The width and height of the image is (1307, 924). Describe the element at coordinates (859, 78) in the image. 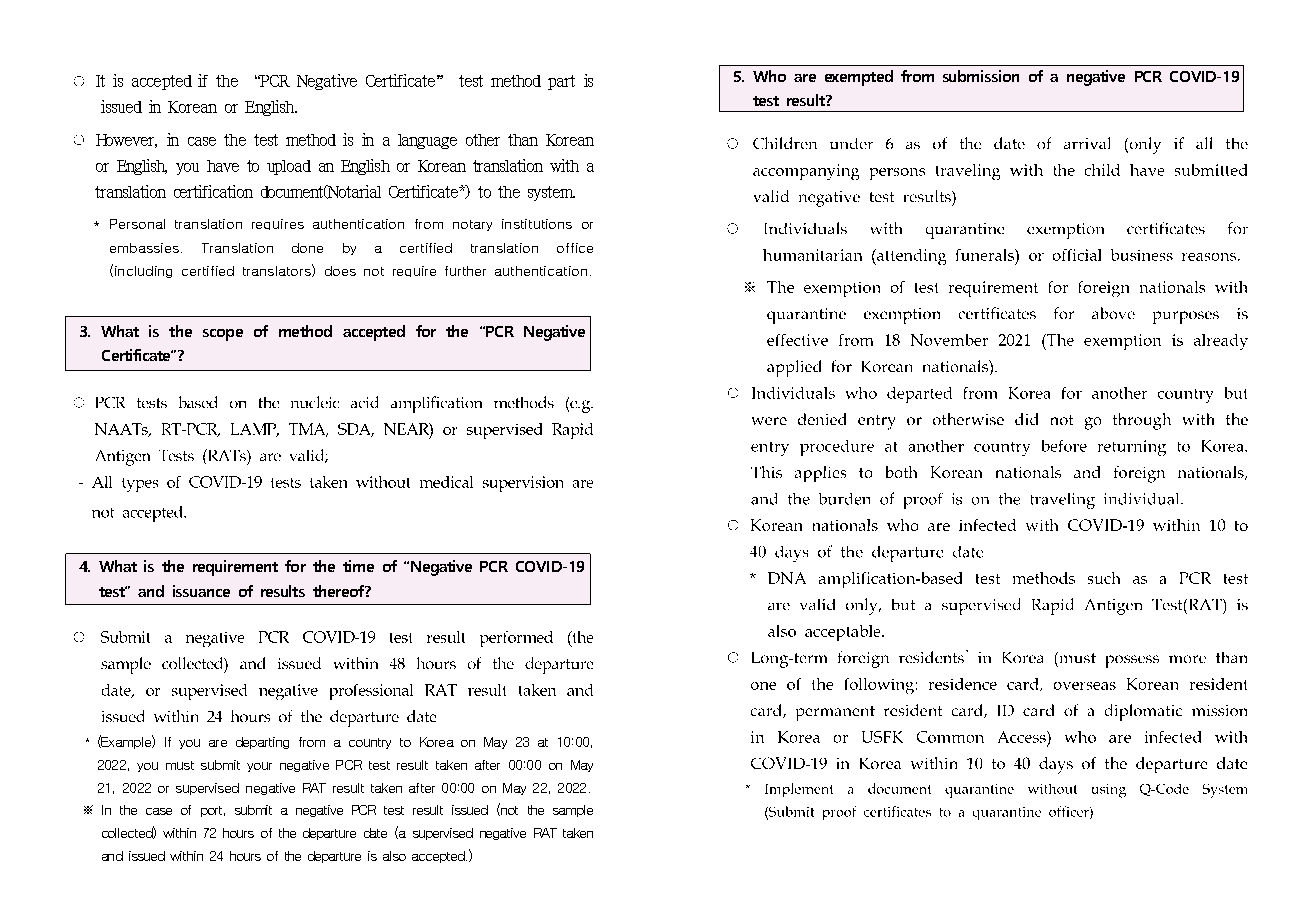

I see `exempted` at that location.
